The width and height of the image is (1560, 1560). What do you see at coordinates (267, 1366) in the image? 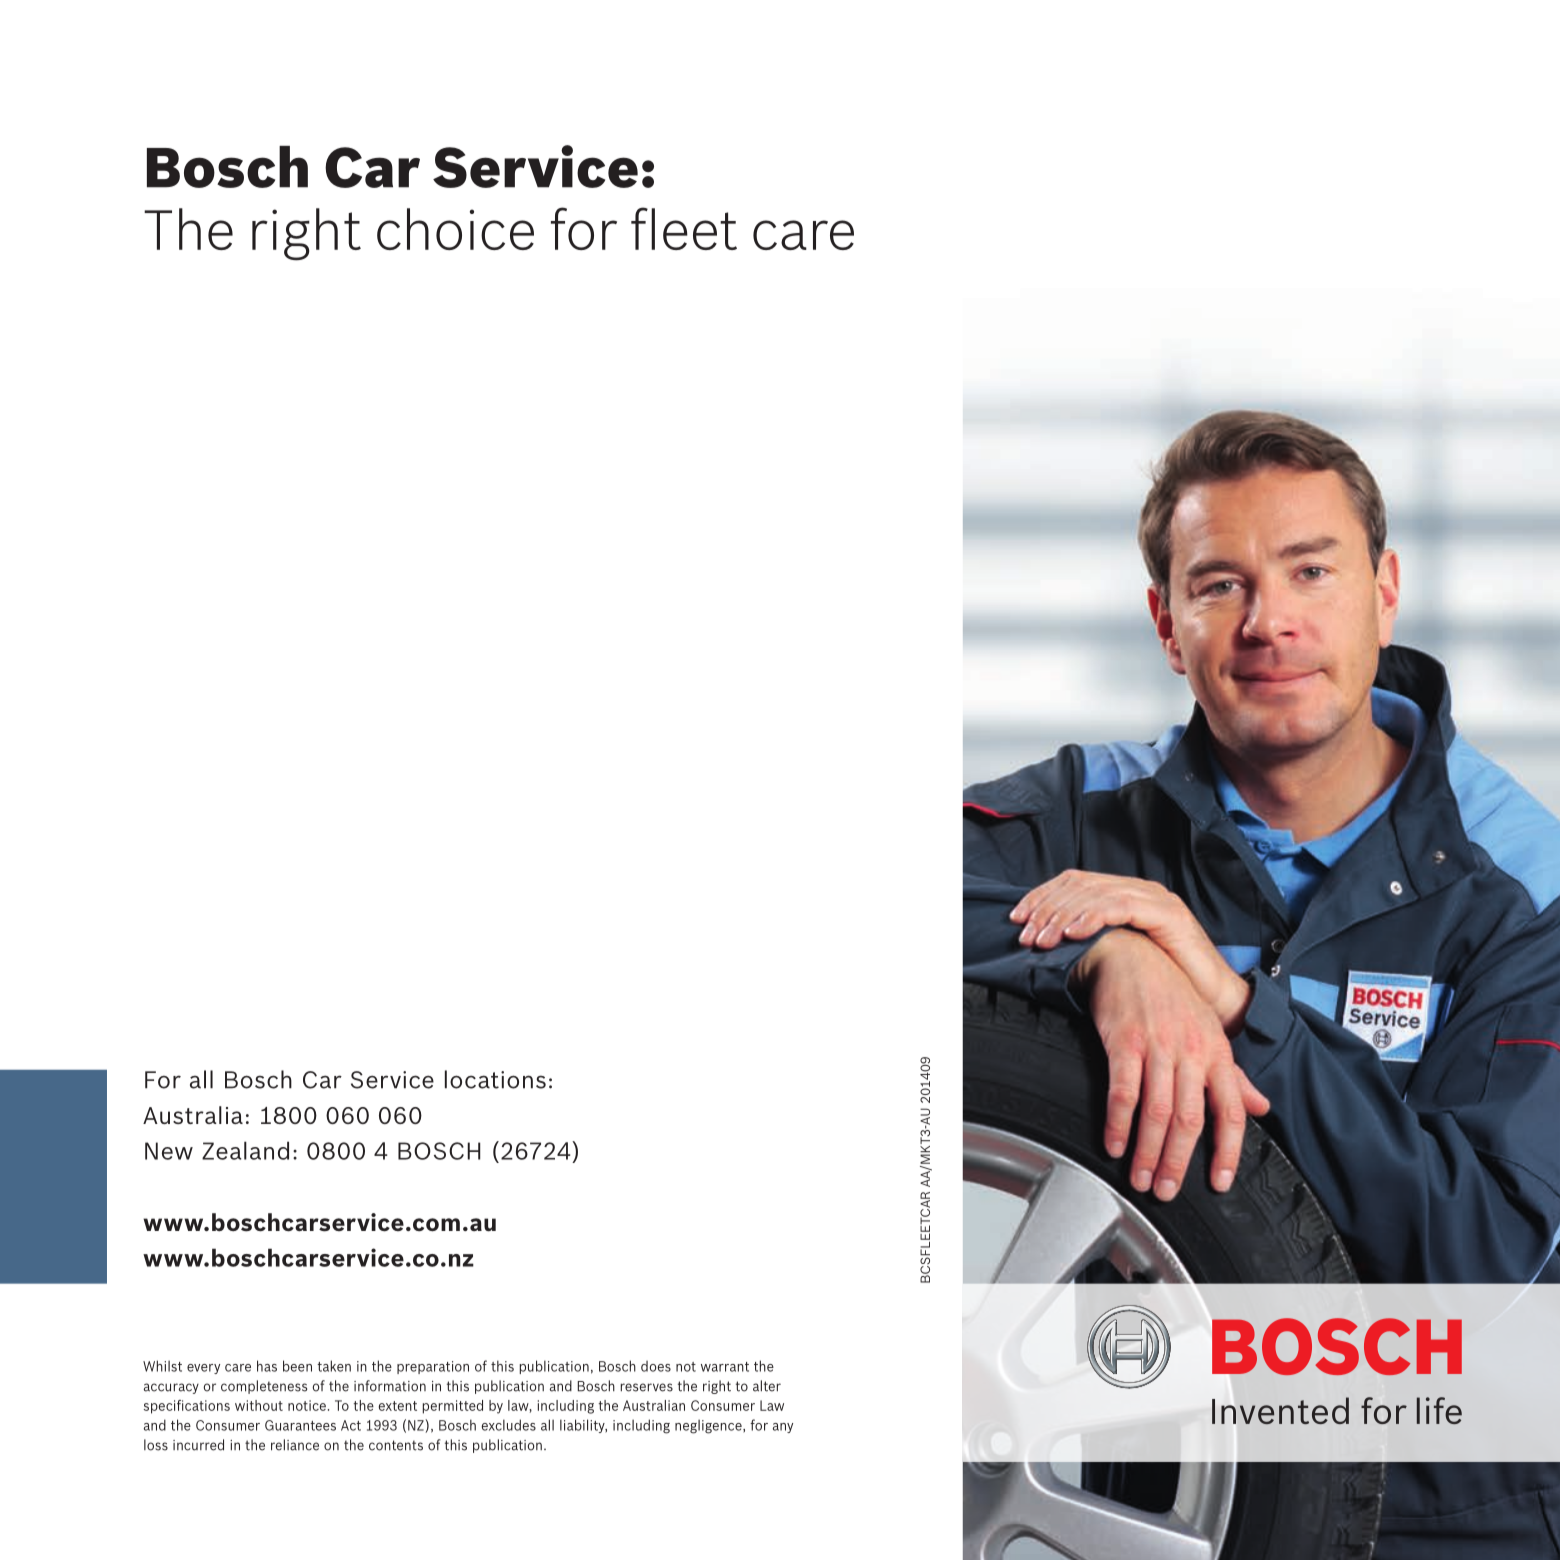
I see `has` at bounding box center [267, 1366].
